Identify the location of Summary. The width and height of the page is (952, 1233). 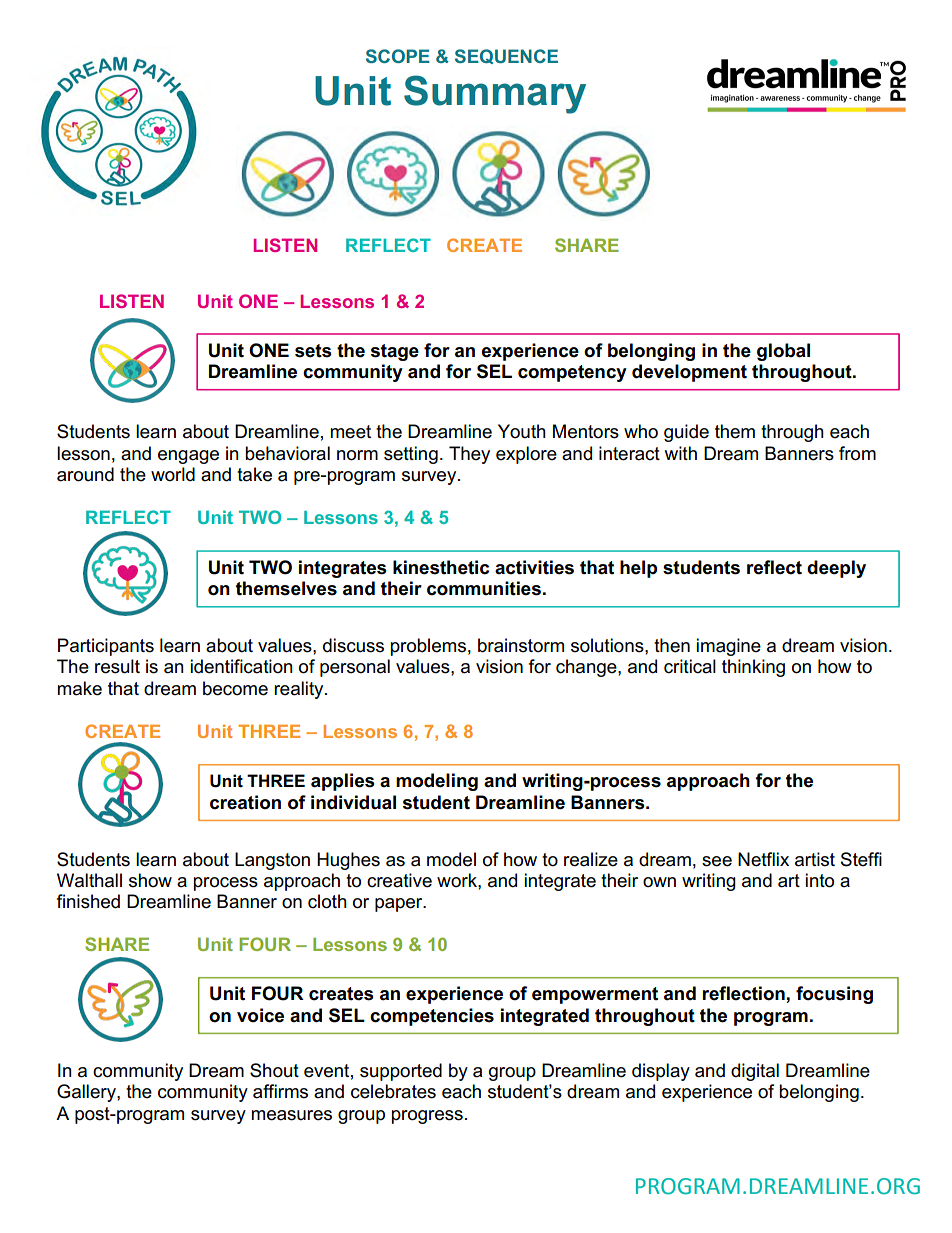
(495, 94).
